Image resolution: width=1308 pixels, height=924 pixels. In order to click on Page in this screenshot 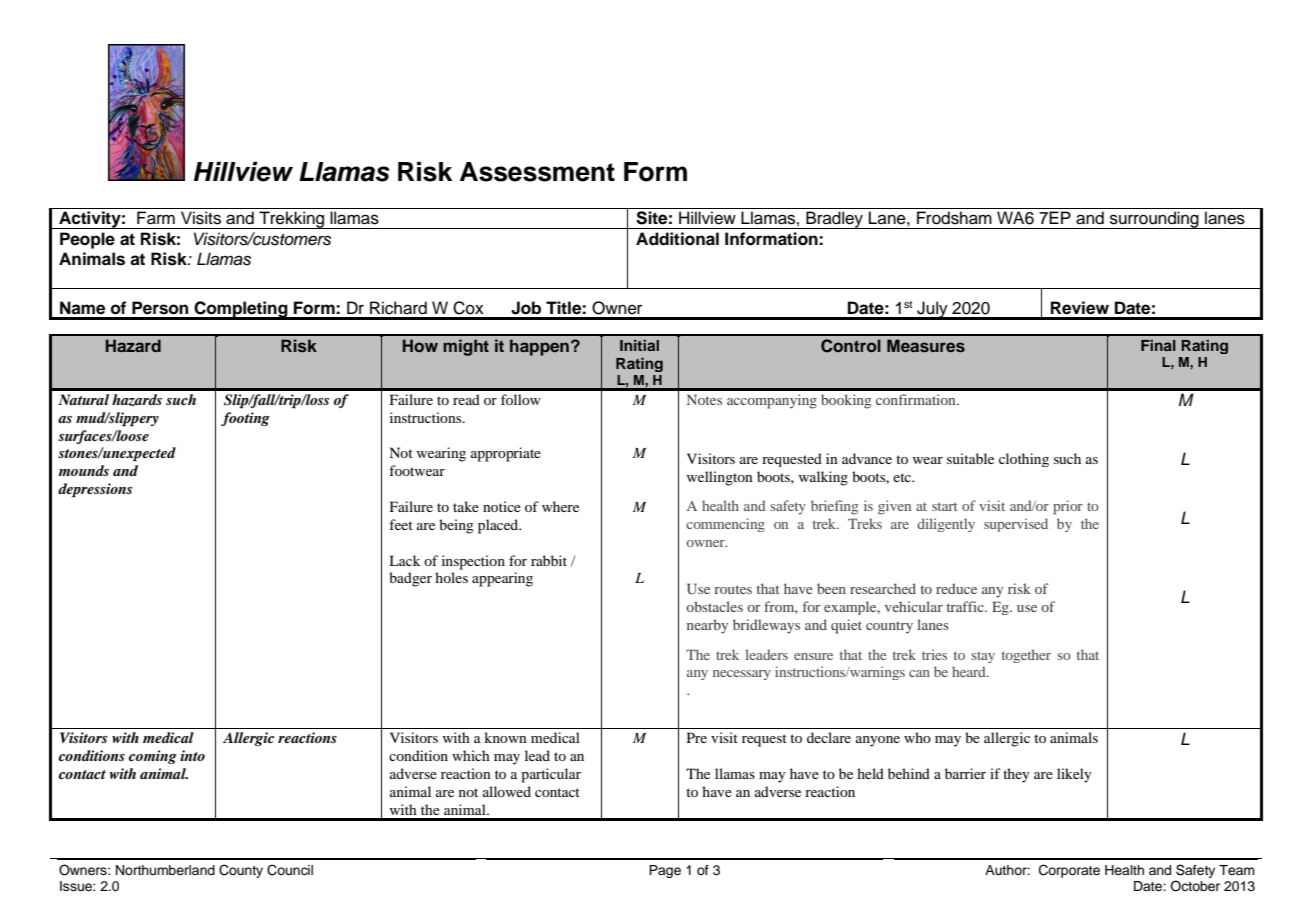, I will do `click(665, 871)`.
